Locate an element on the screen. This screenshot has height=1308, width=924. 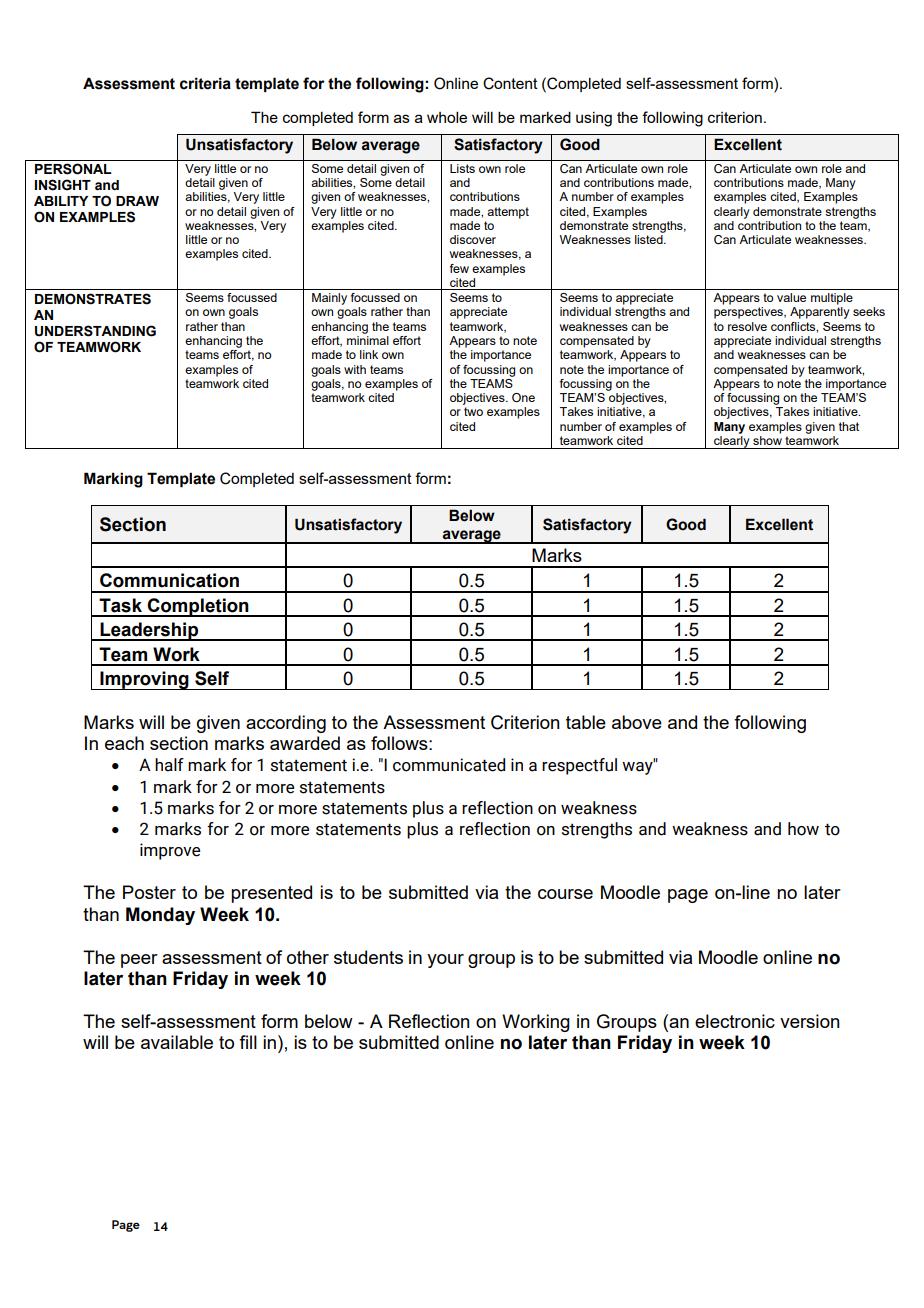
whole is located at coordinates (447, 117).
